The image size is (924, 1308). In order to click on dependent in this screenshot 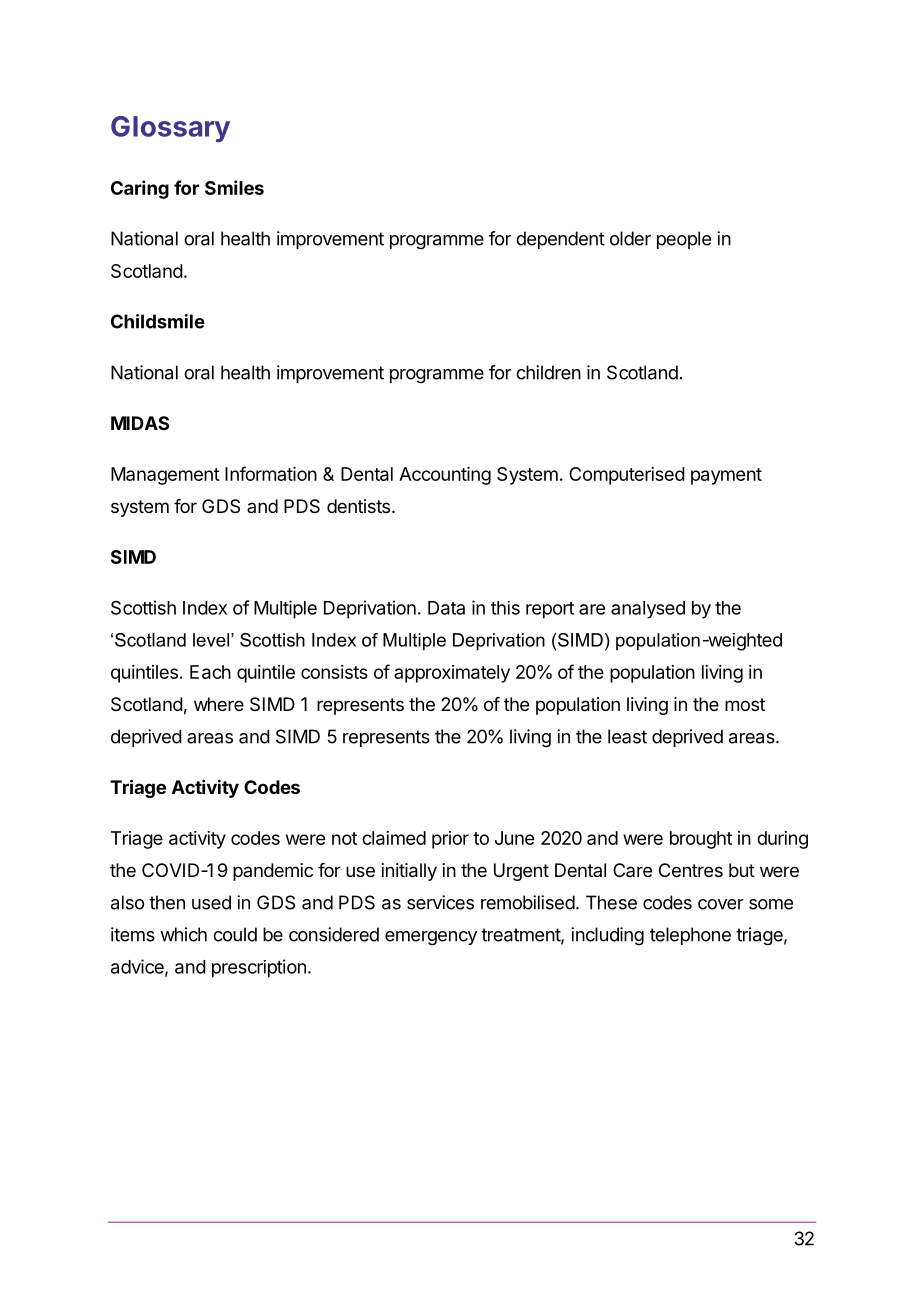, I will do `click(560, 240)`.
